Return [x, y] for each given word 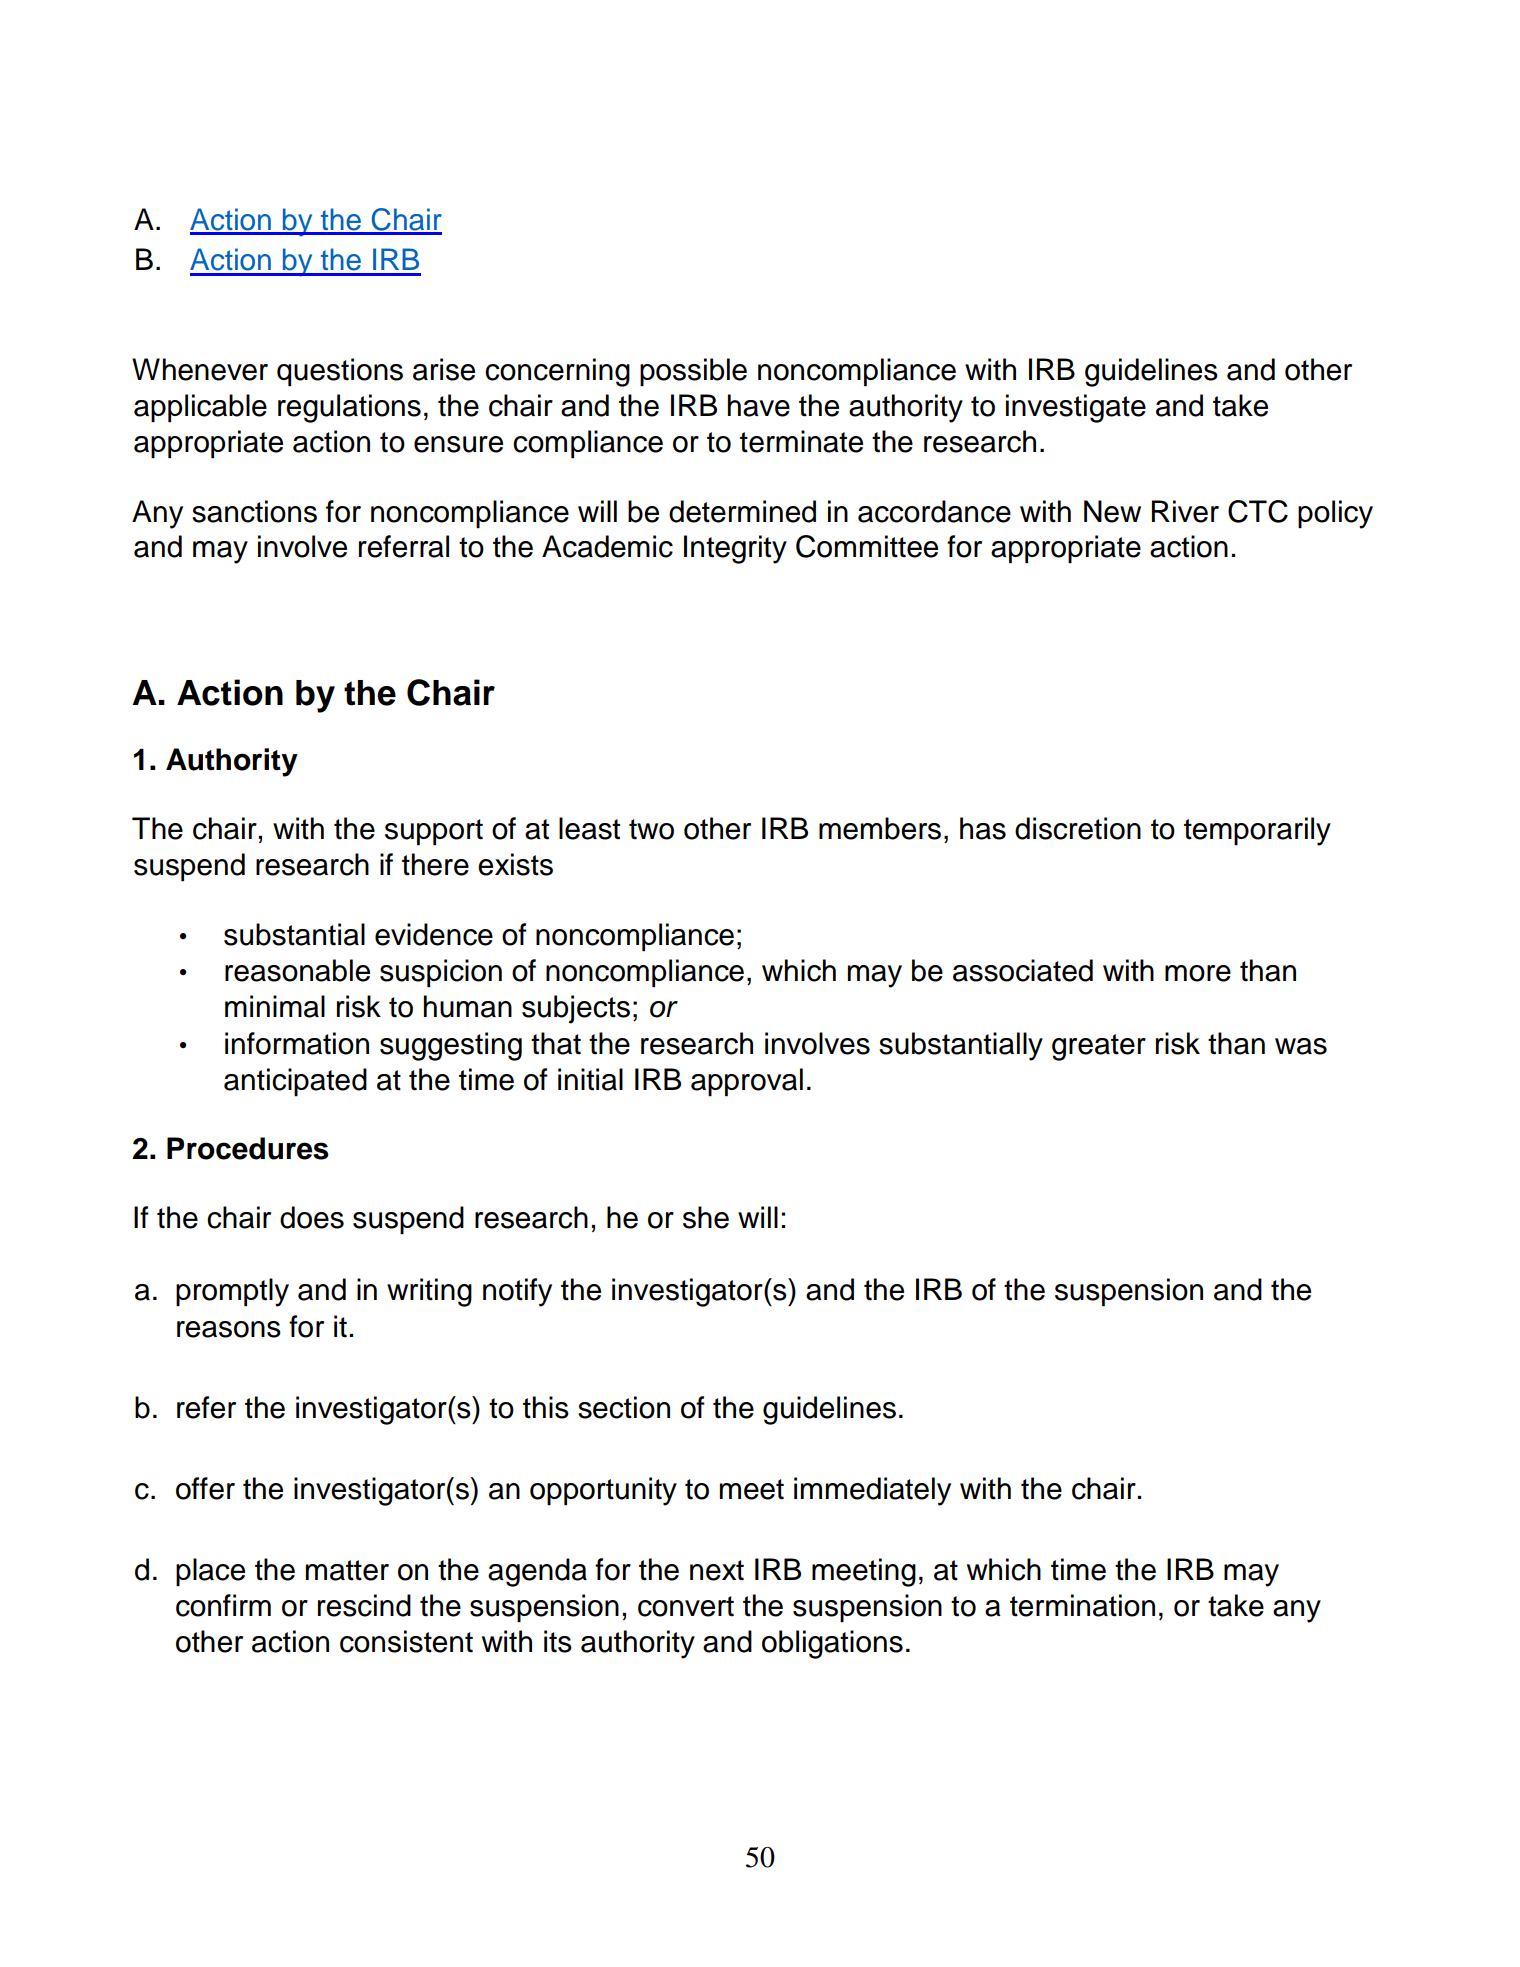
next [717, 1570]
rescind [364, 1605]
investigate [1076, 408]
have [759, 405]
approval [747, 1082]
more [1198, 973]
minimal [275, 1006]
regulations [349, 408]
